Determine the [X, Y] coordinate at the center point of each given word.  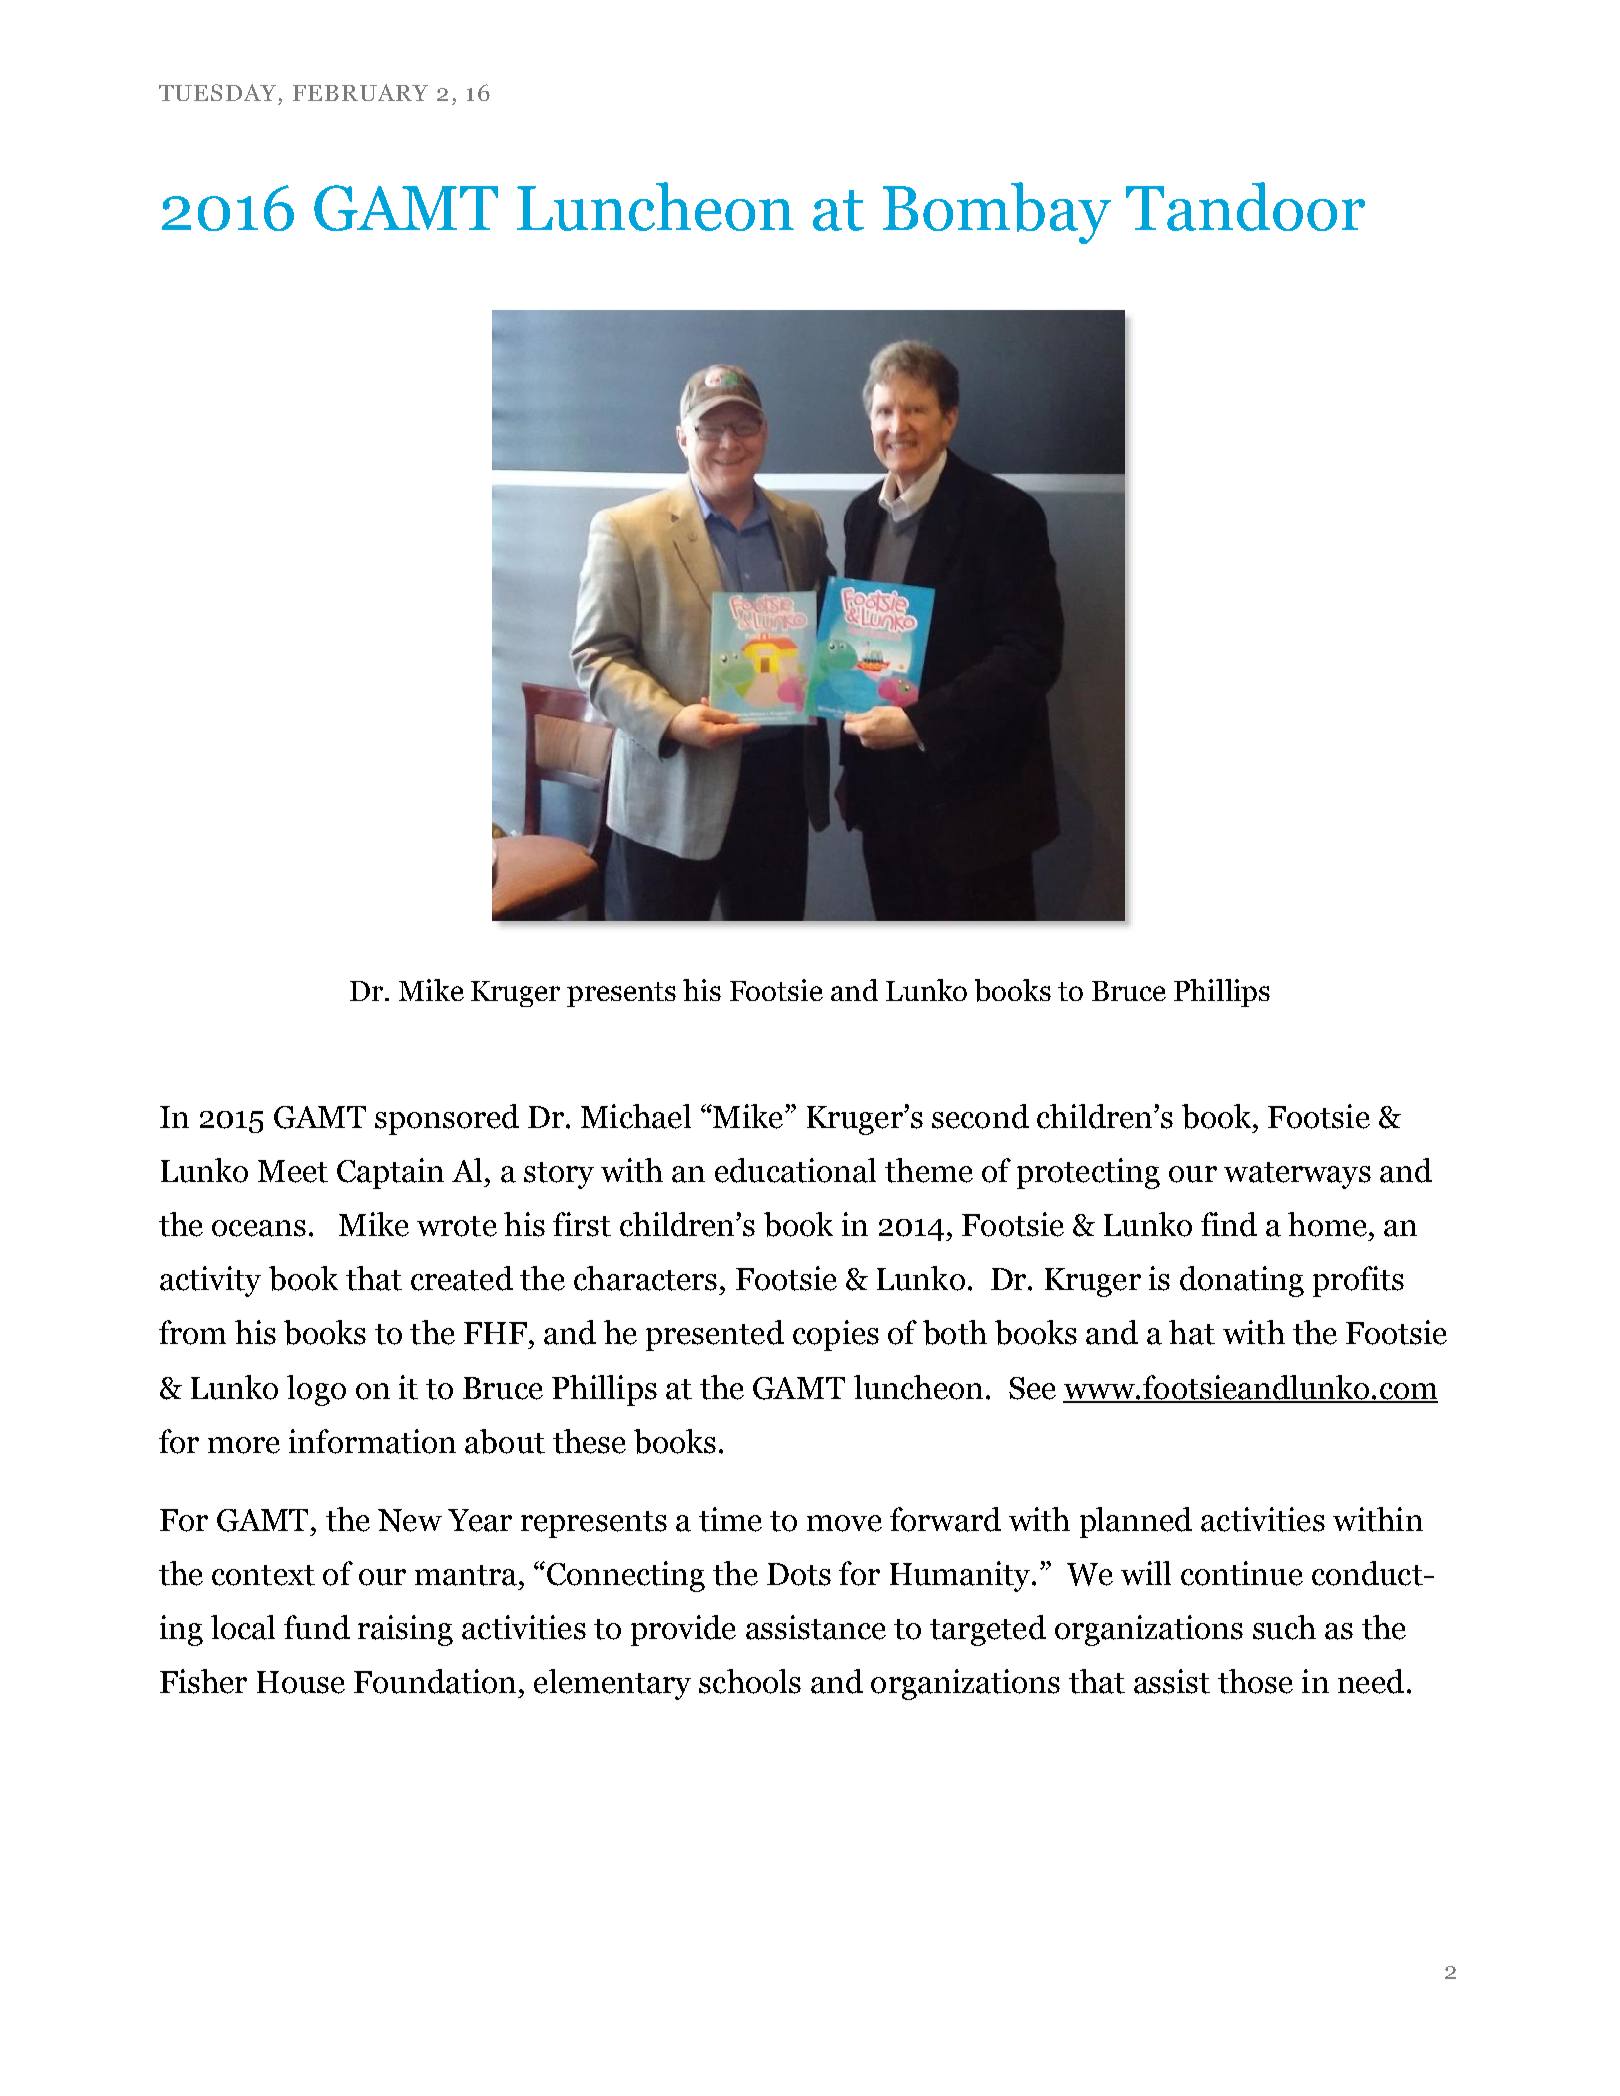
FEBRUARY [360, 92]
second [980, 1116]
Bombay [997, 213]
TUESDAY [217, 92]
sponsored [447, 1119]
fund [317, 1627]
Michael [636, 1116]
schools [750, 1681]
